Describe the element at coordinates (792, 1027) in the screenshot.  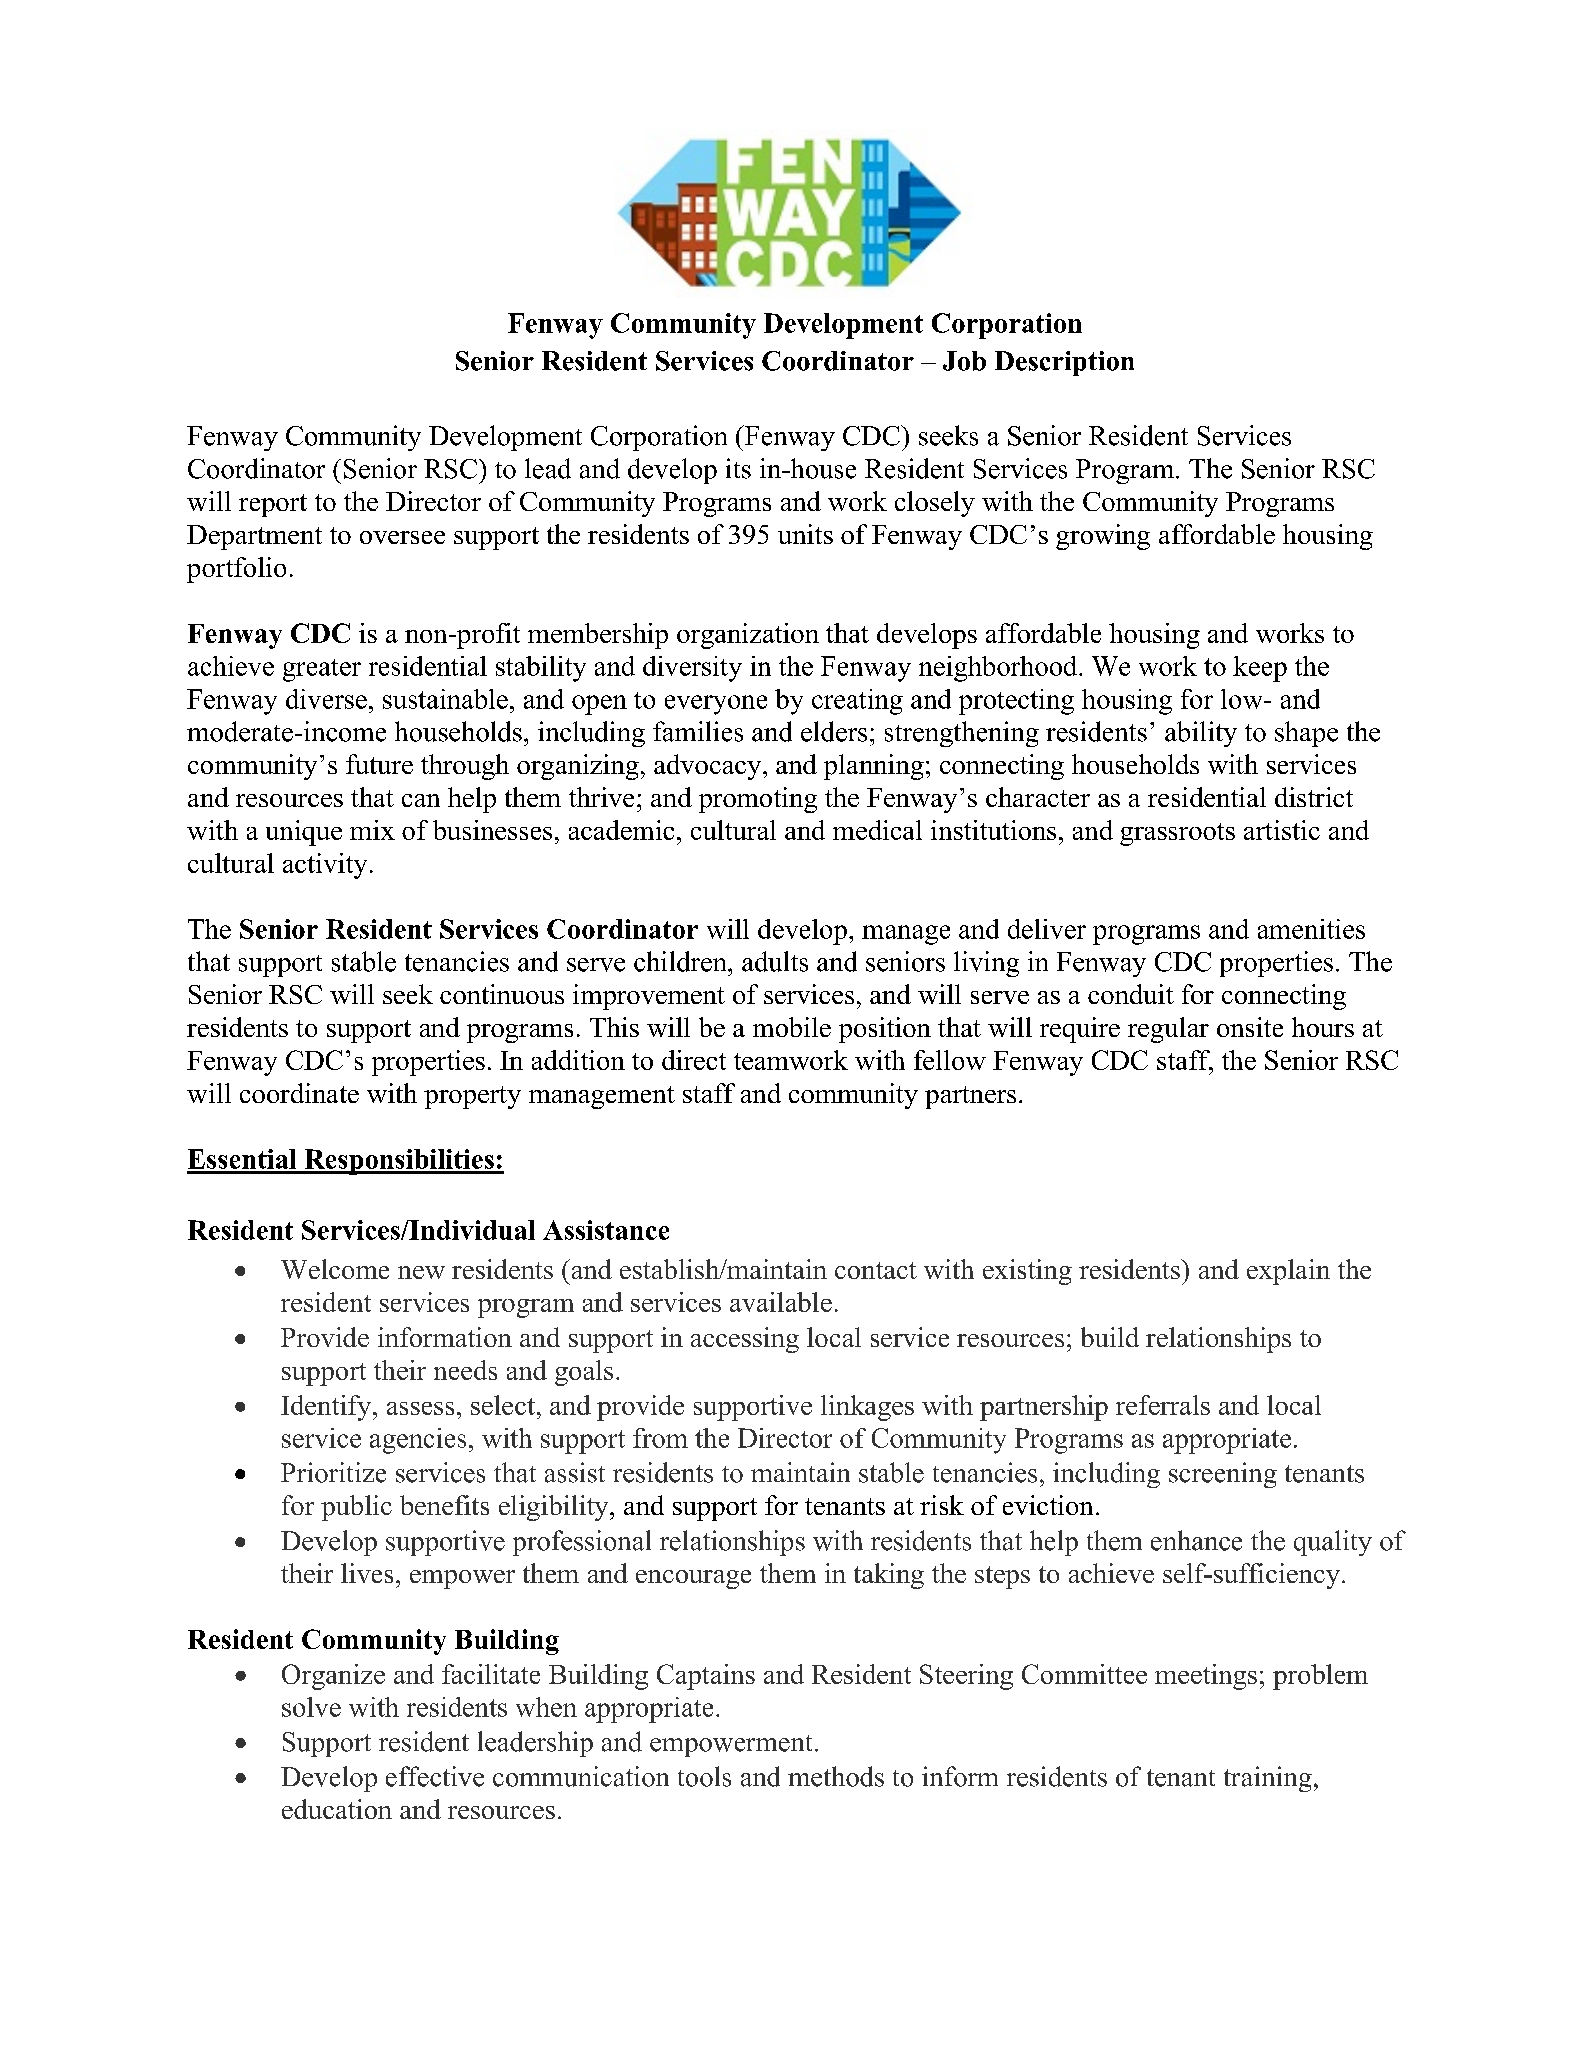
I see `mobile` at that location.
